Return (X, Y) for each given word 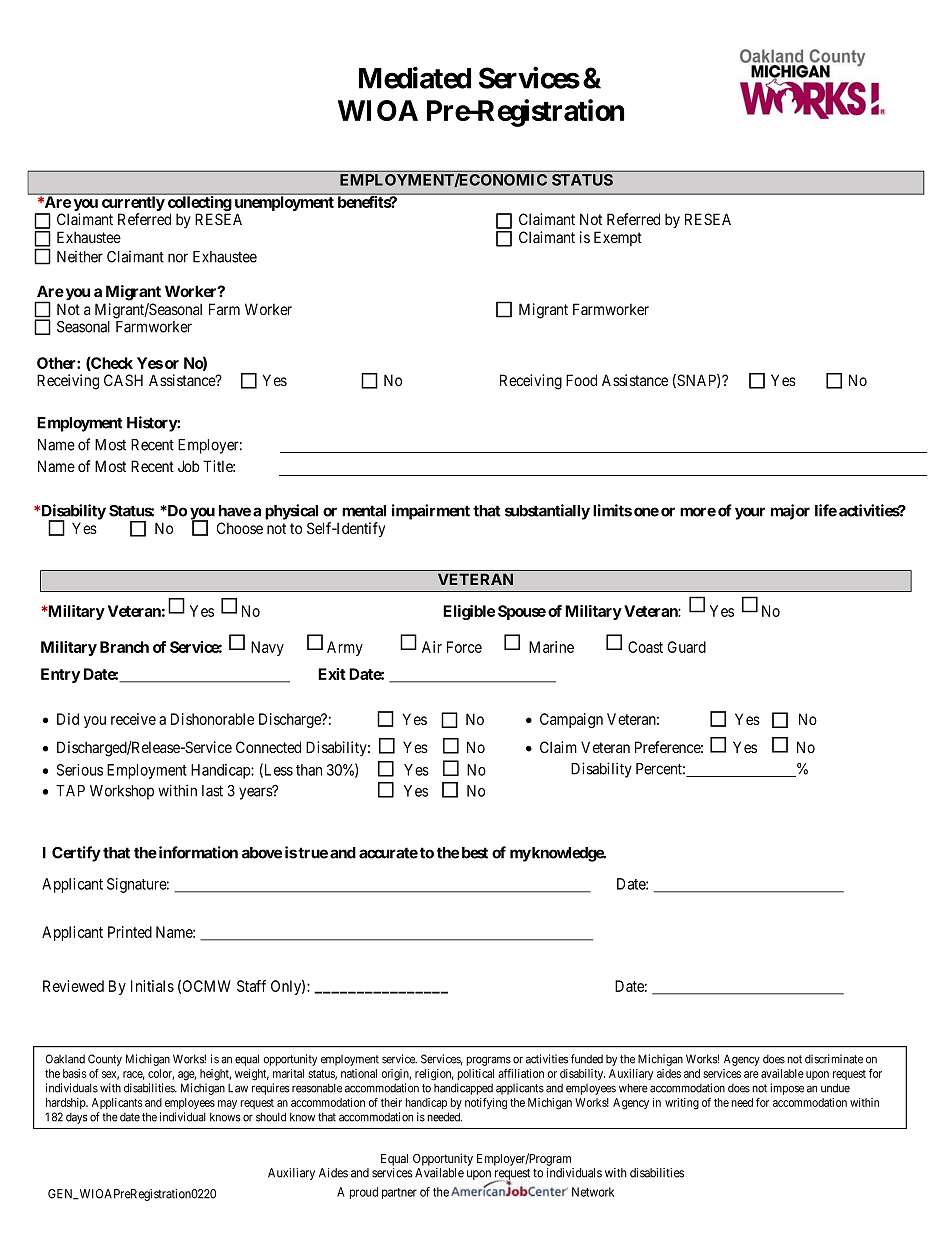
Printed (130, 932)
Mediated (415, 78)
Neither (80, 256)
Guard (687, 647)
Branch (124, 647)
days (77, 1118)
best (475, 853)
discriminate (834, 1059)
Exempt (618, 238)
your (750, 513)
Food (581, 380)
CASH (123, 380)
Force (464, 647)
